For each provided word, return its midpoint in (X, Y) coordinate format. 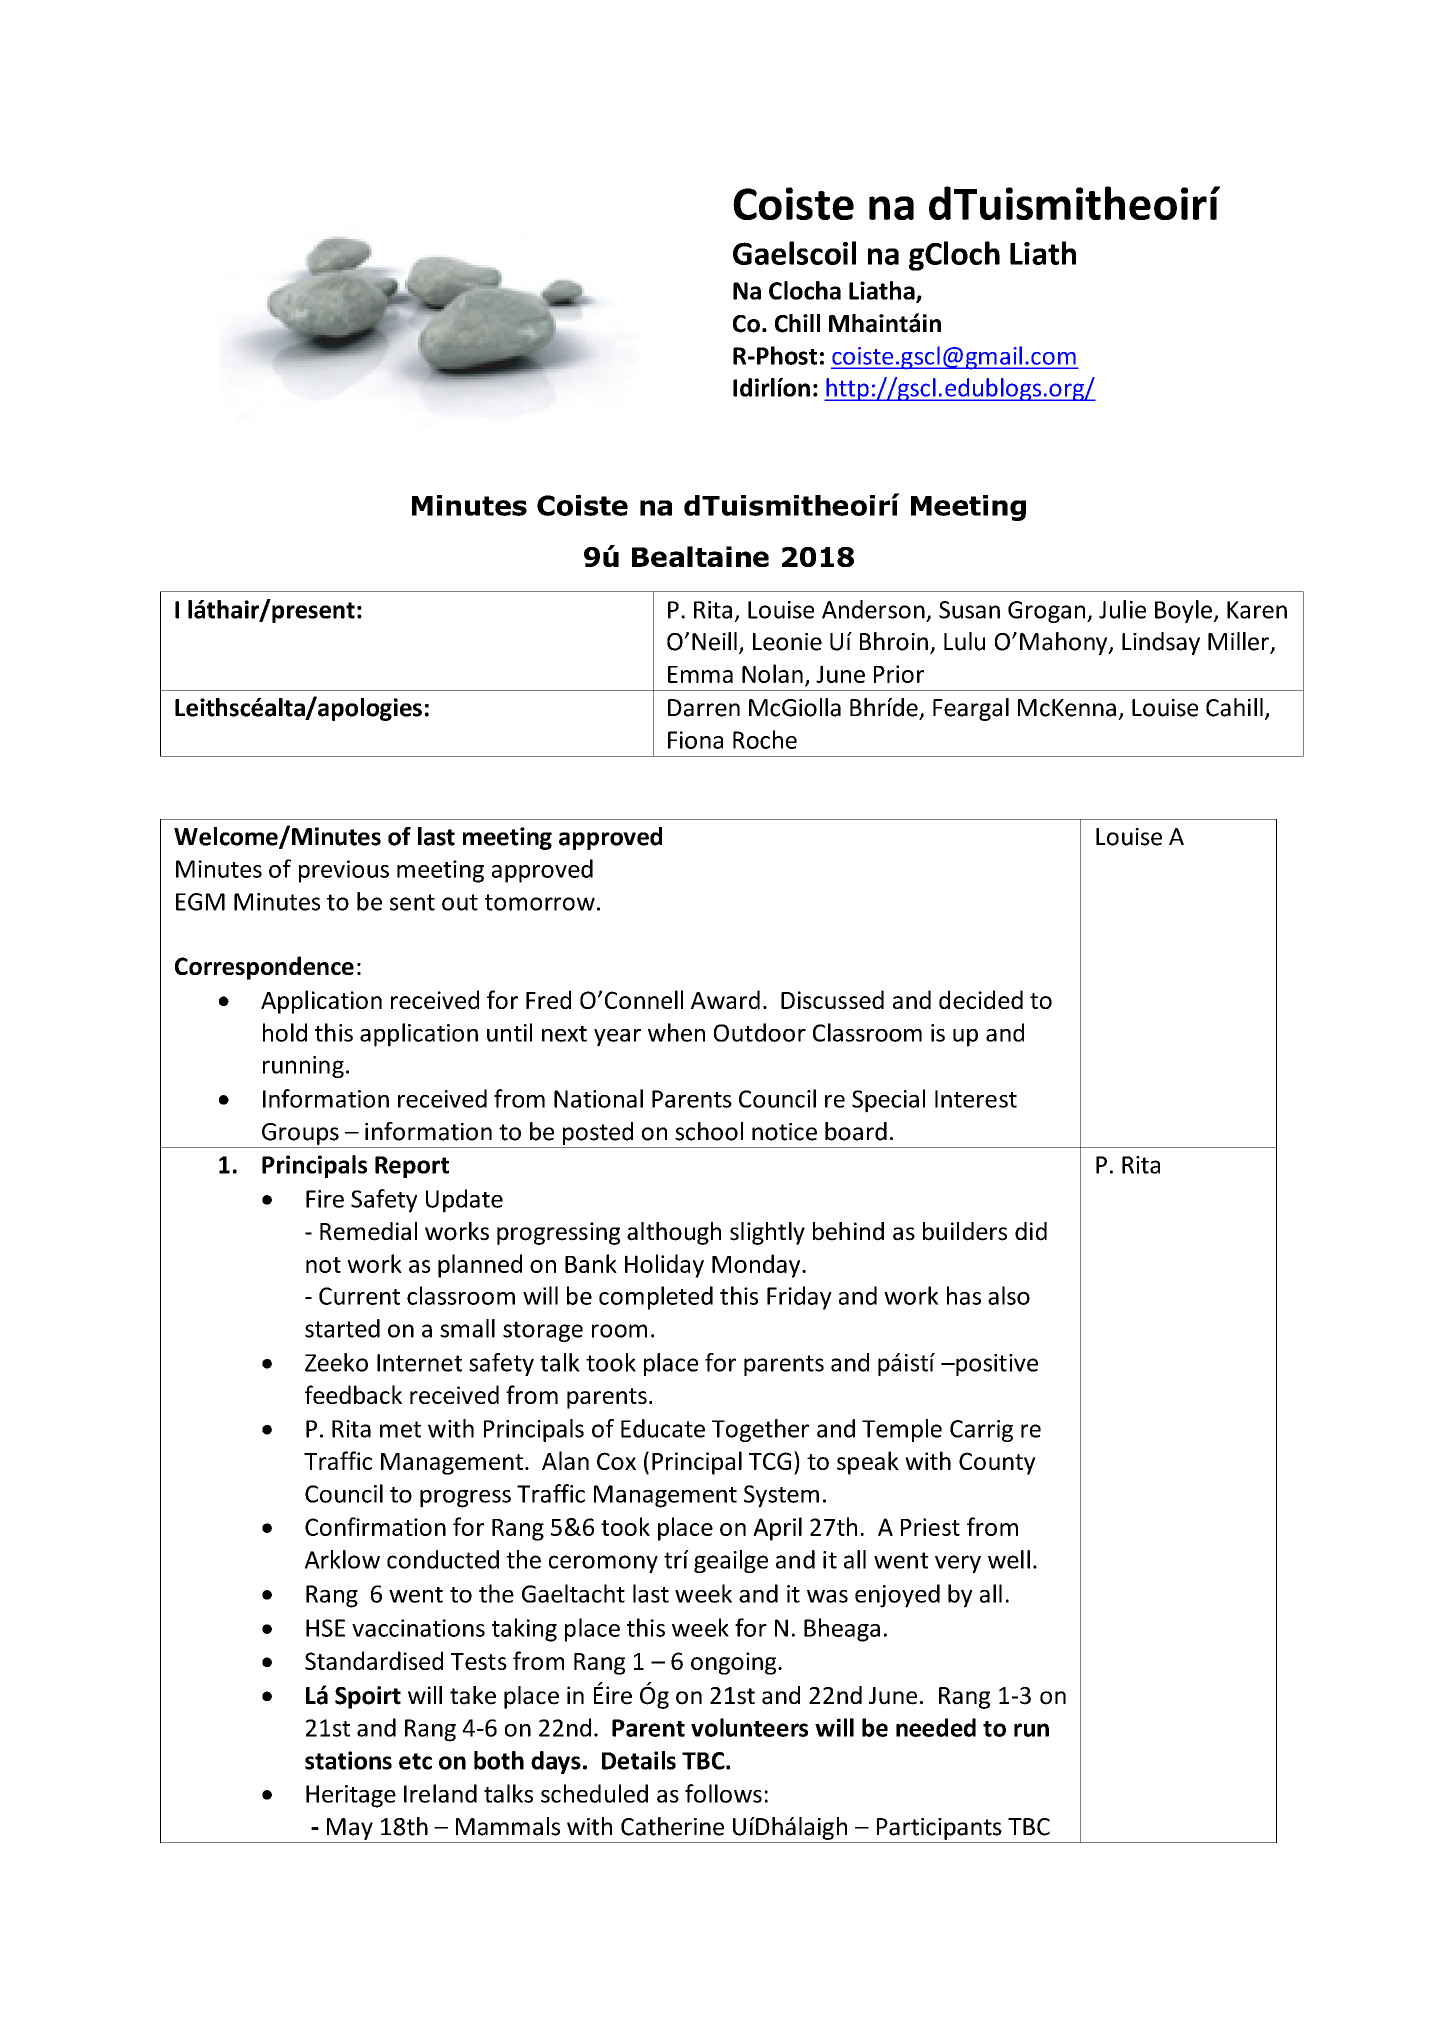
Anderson (873, 609)
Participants (939, 1829)
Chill (797, 323)
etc (415, 1761)
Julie (1122, 609)
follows (723, 1793)
